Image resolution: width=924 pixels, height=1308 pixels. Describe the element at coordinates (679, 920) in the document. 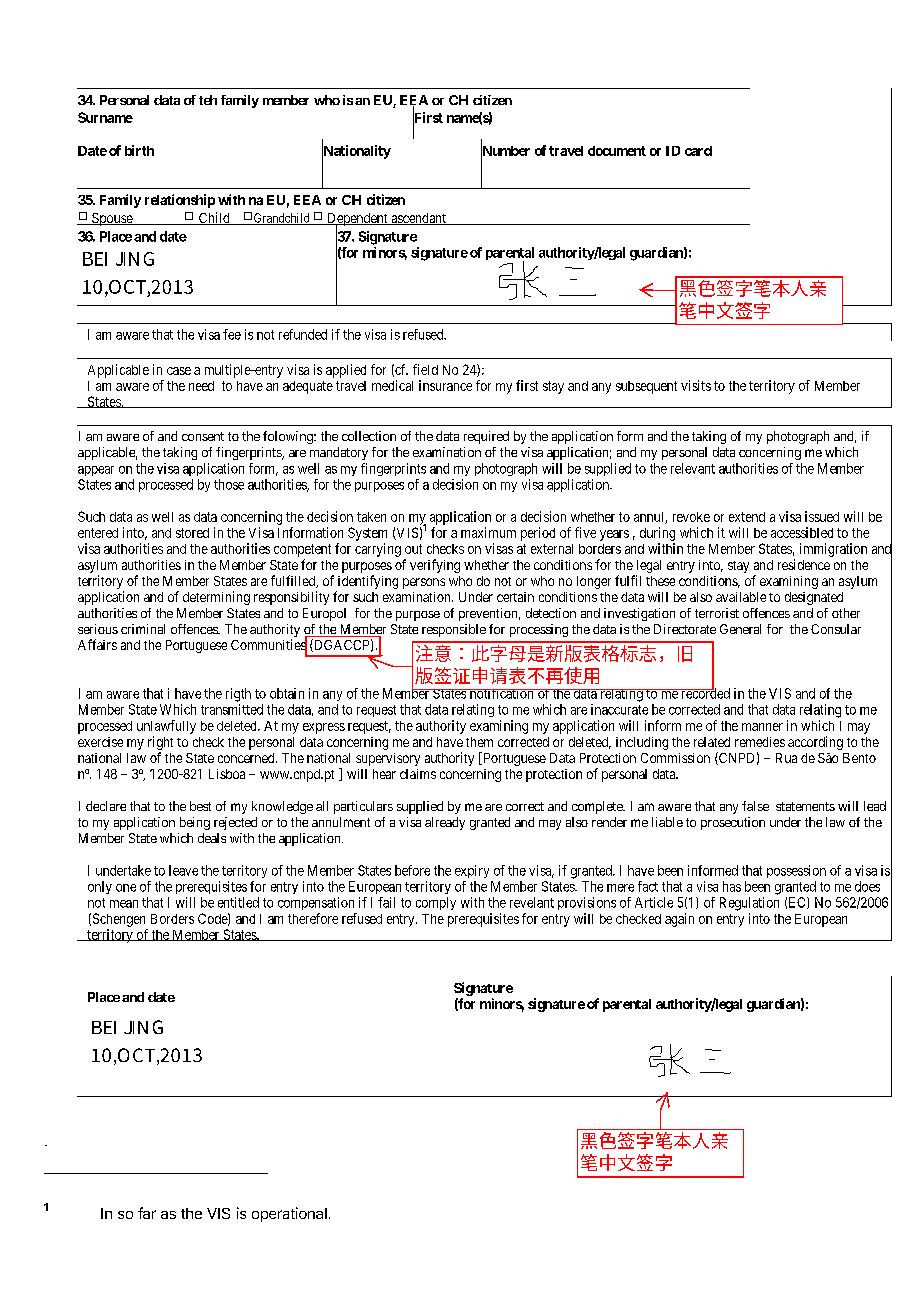

I see `again` at that location.
